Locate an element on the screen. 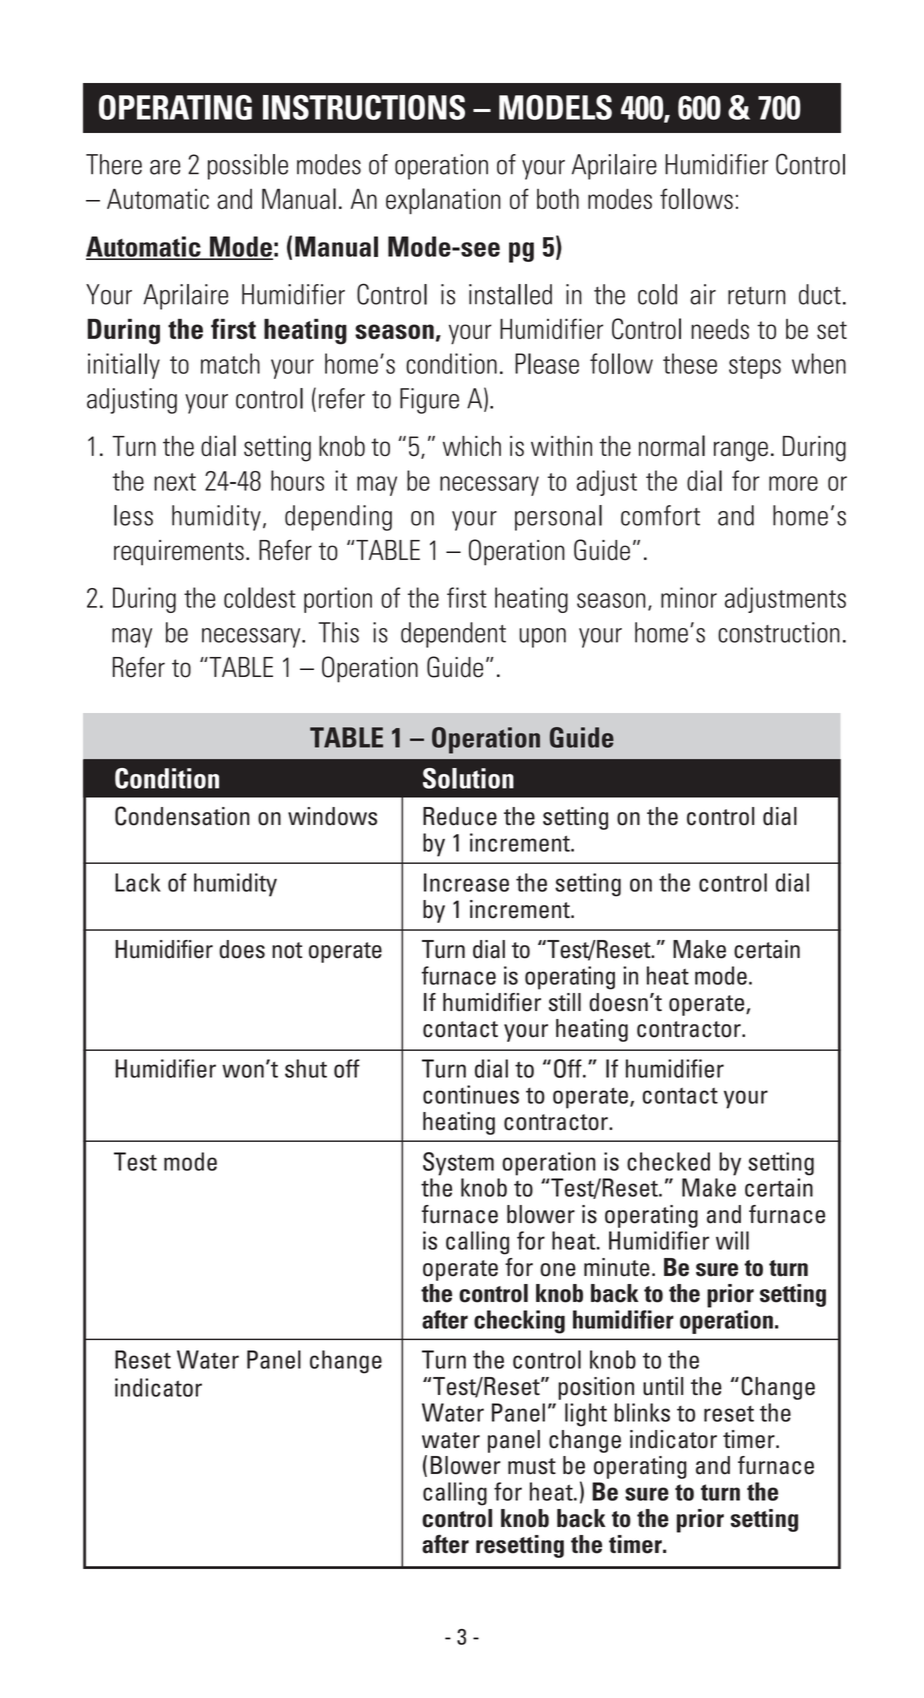 This screenshot has width=924, height=1698. duct is located at coordinates (820, 294).
